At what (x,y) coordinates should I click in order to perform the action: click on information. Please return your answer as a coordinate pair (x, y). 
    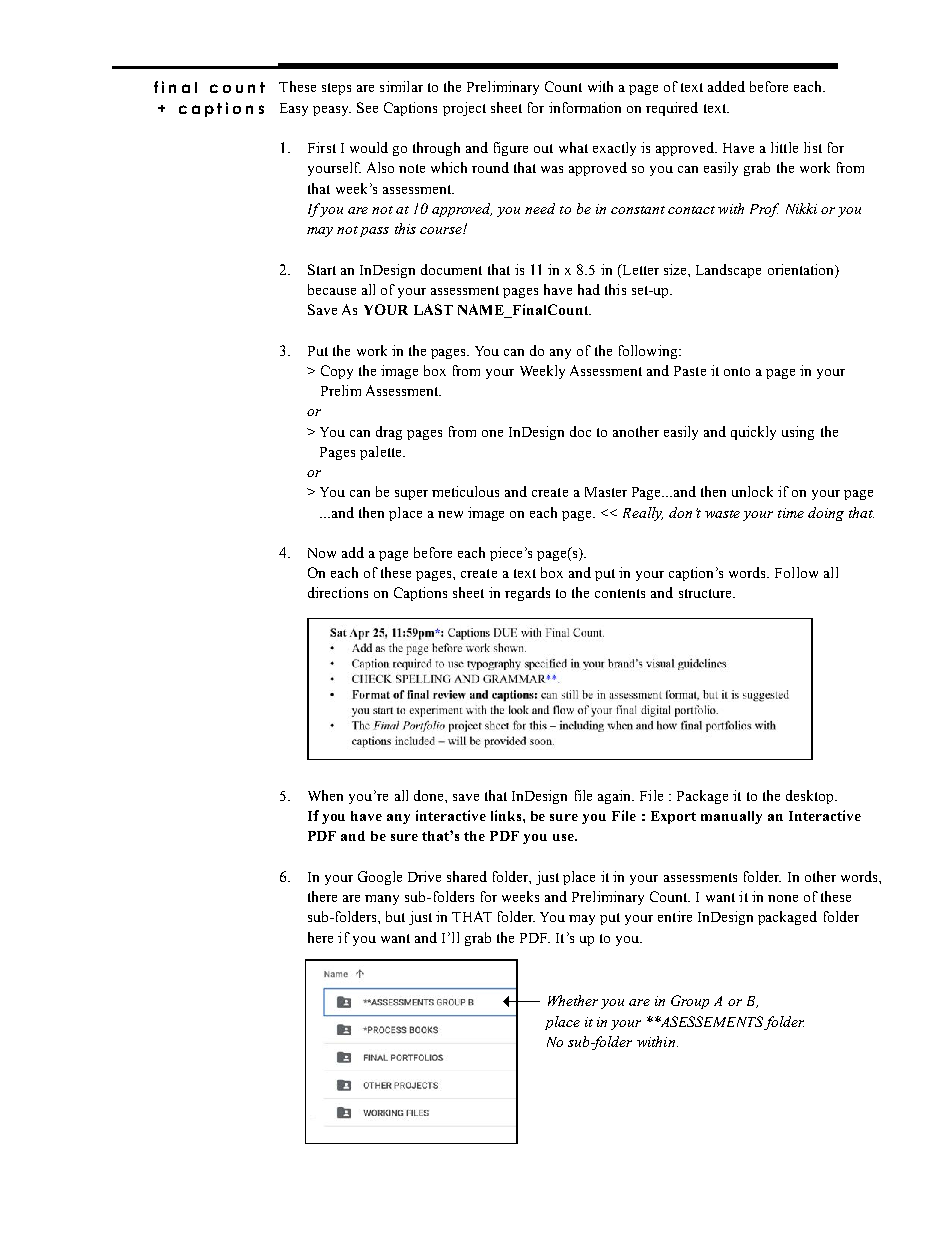
    Looking at the image, I should click on (585, 107).
